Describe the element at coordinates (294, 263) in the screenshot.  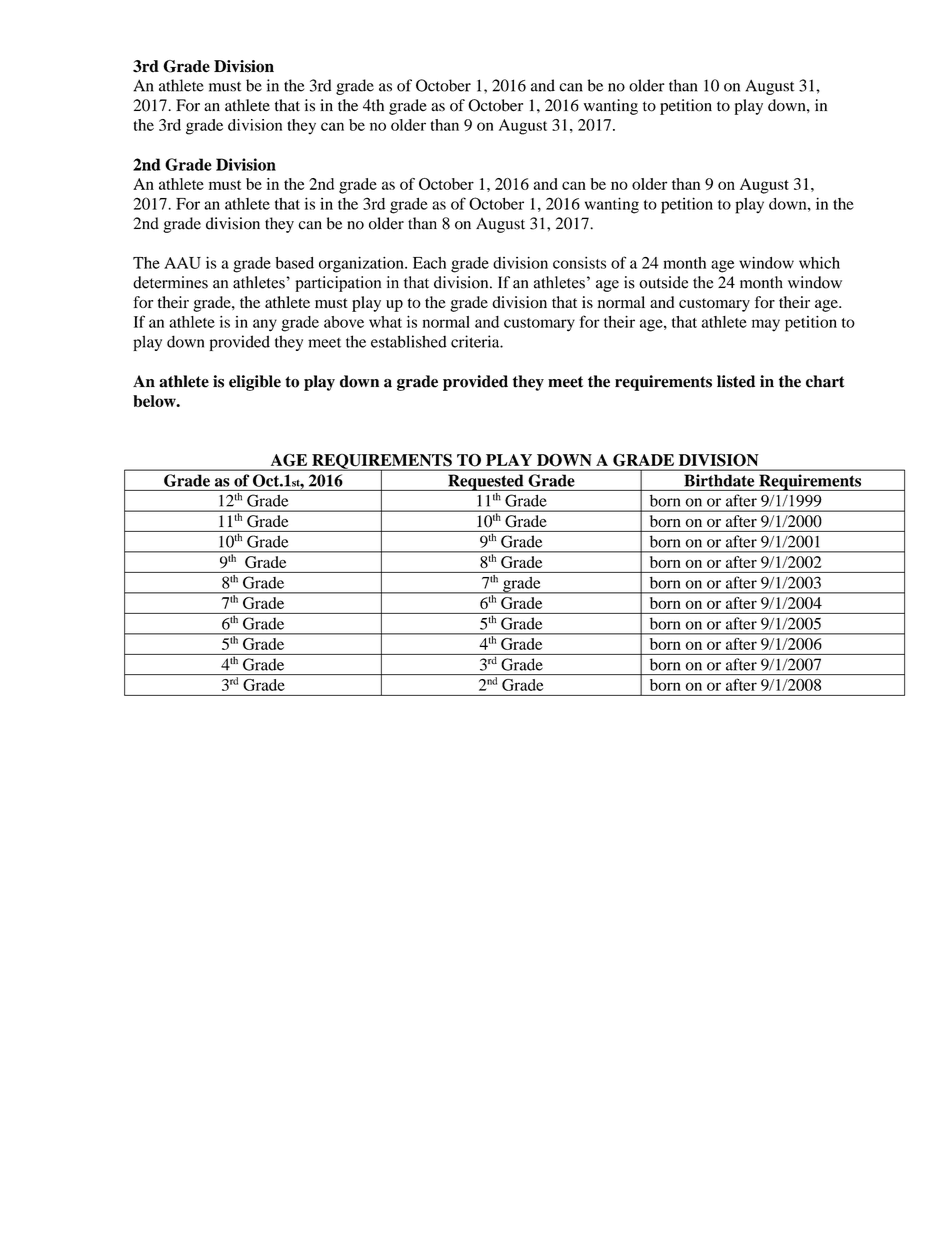
I see `based` at that location.
